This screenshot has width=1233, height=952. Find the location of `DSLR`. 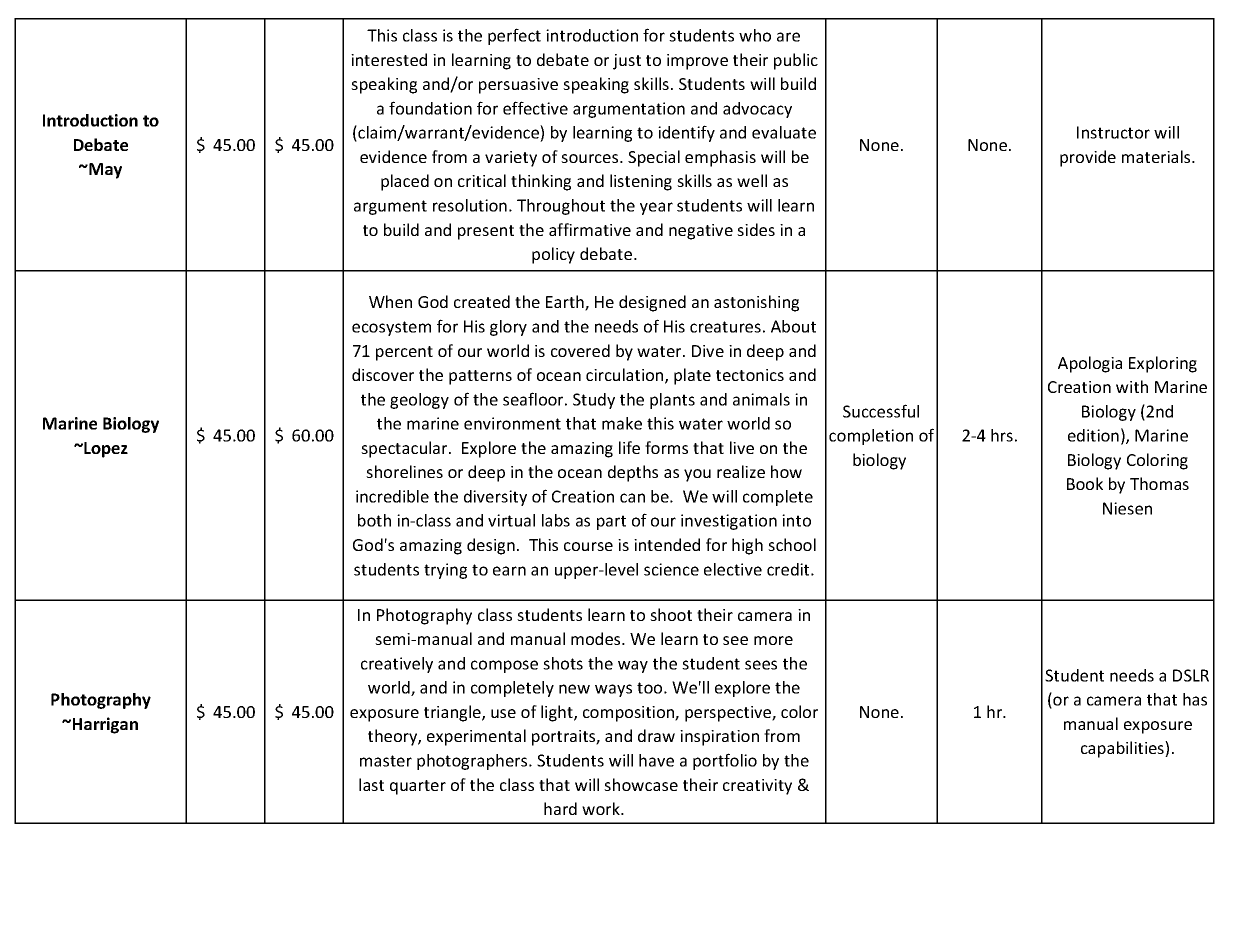

DSLR is located at coordinates (1191, 675).
